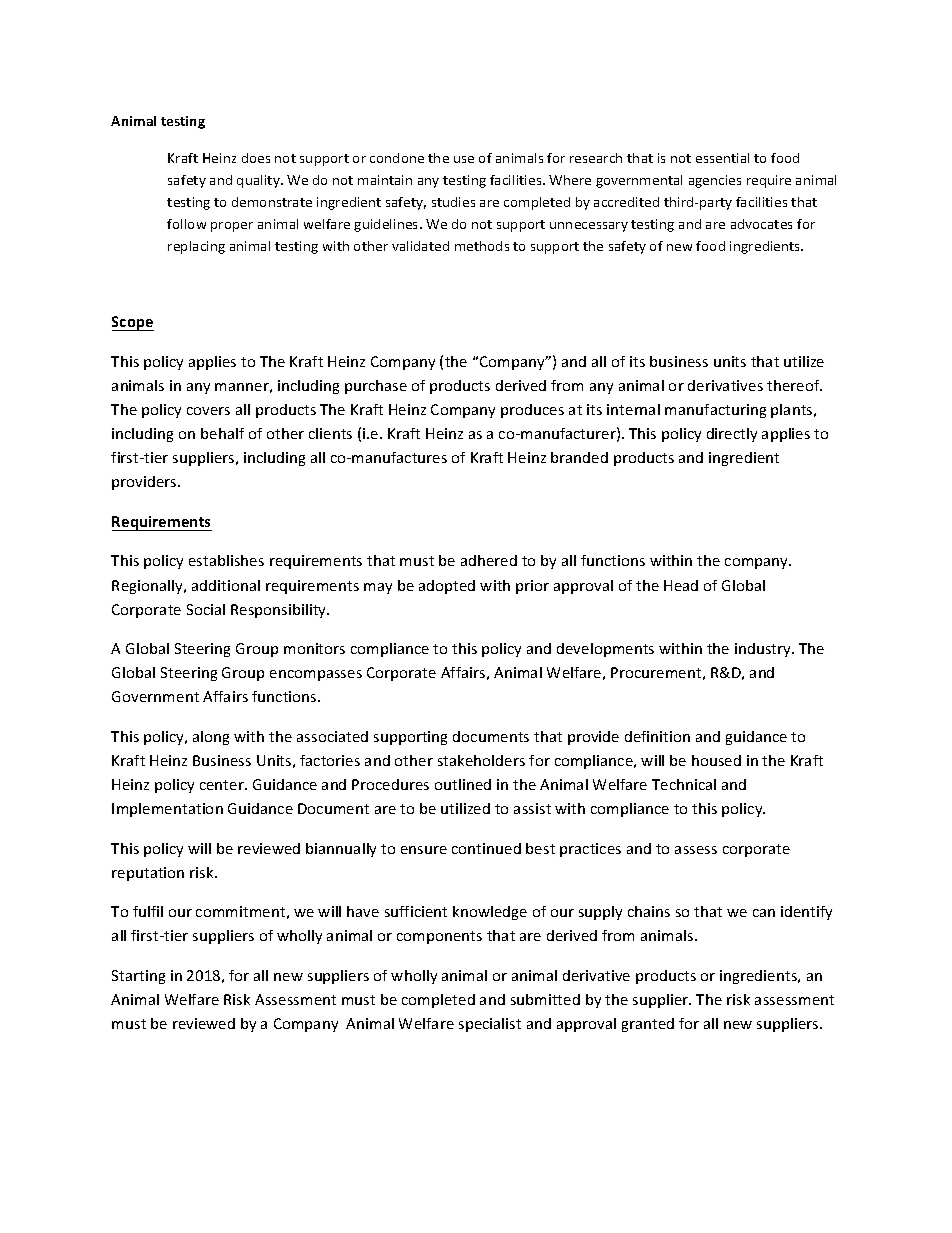 The height and width of the document is (1233, 952). Describe the element at coordinates (532, 411) in the document. I see `produces` at that location.
